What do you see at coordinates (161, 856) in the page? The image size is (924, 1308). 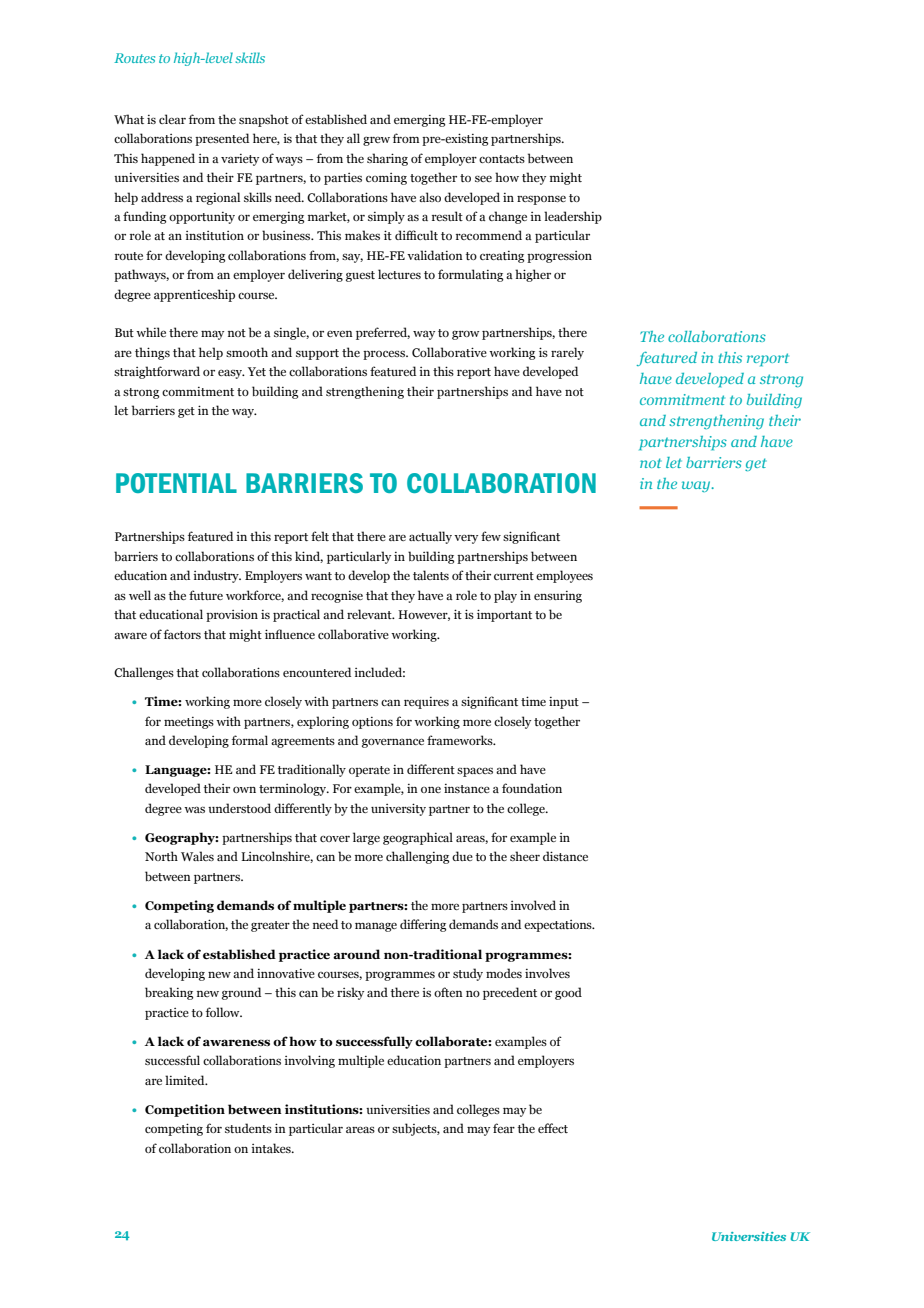 I see `North` at bounding box center [161, 856].
